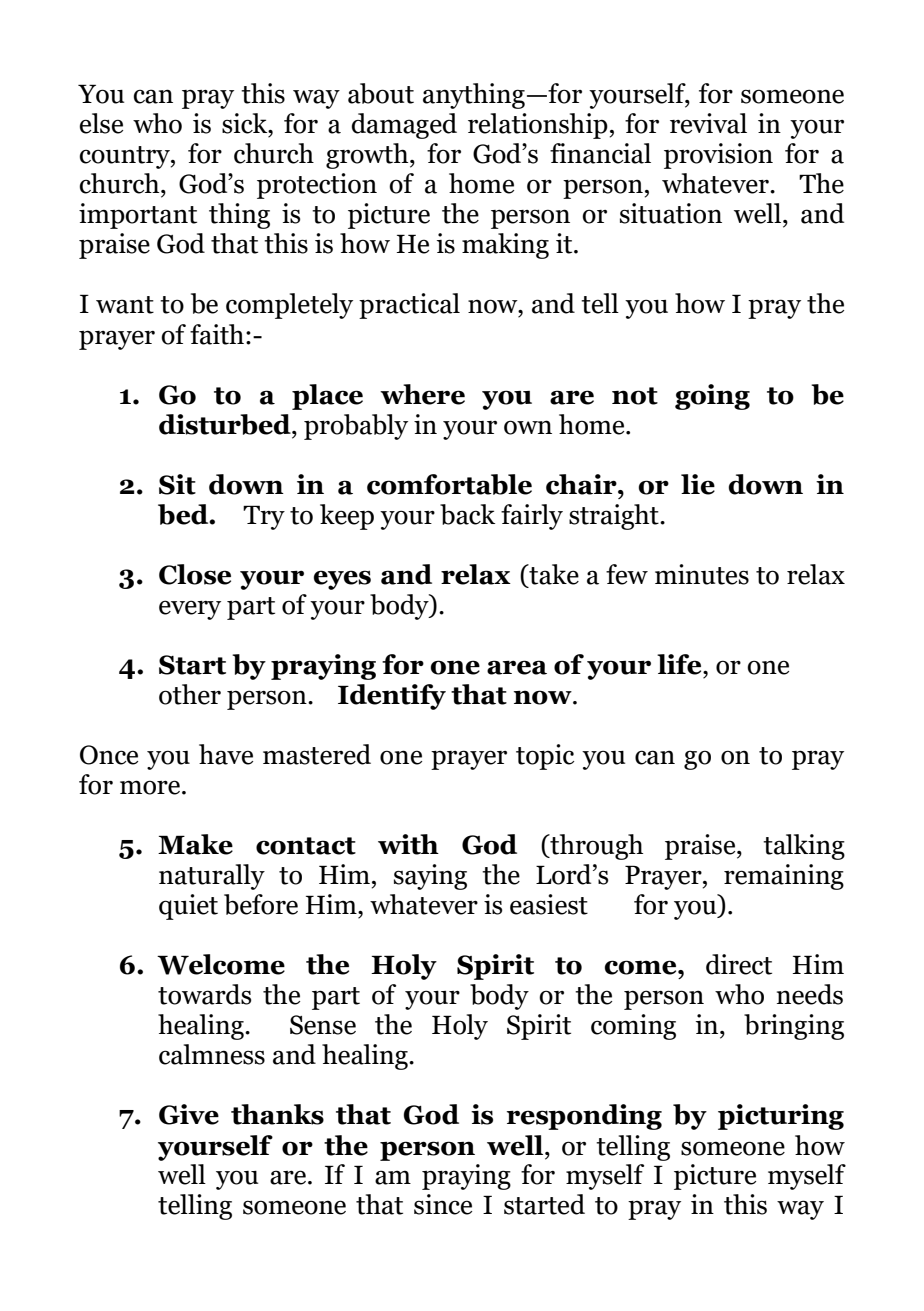 Image resolution: width=924 pixels, height=1311 pixels. Describe the element at coordinates (189, 1114) in the screenshot. I see `Give` at that location.
